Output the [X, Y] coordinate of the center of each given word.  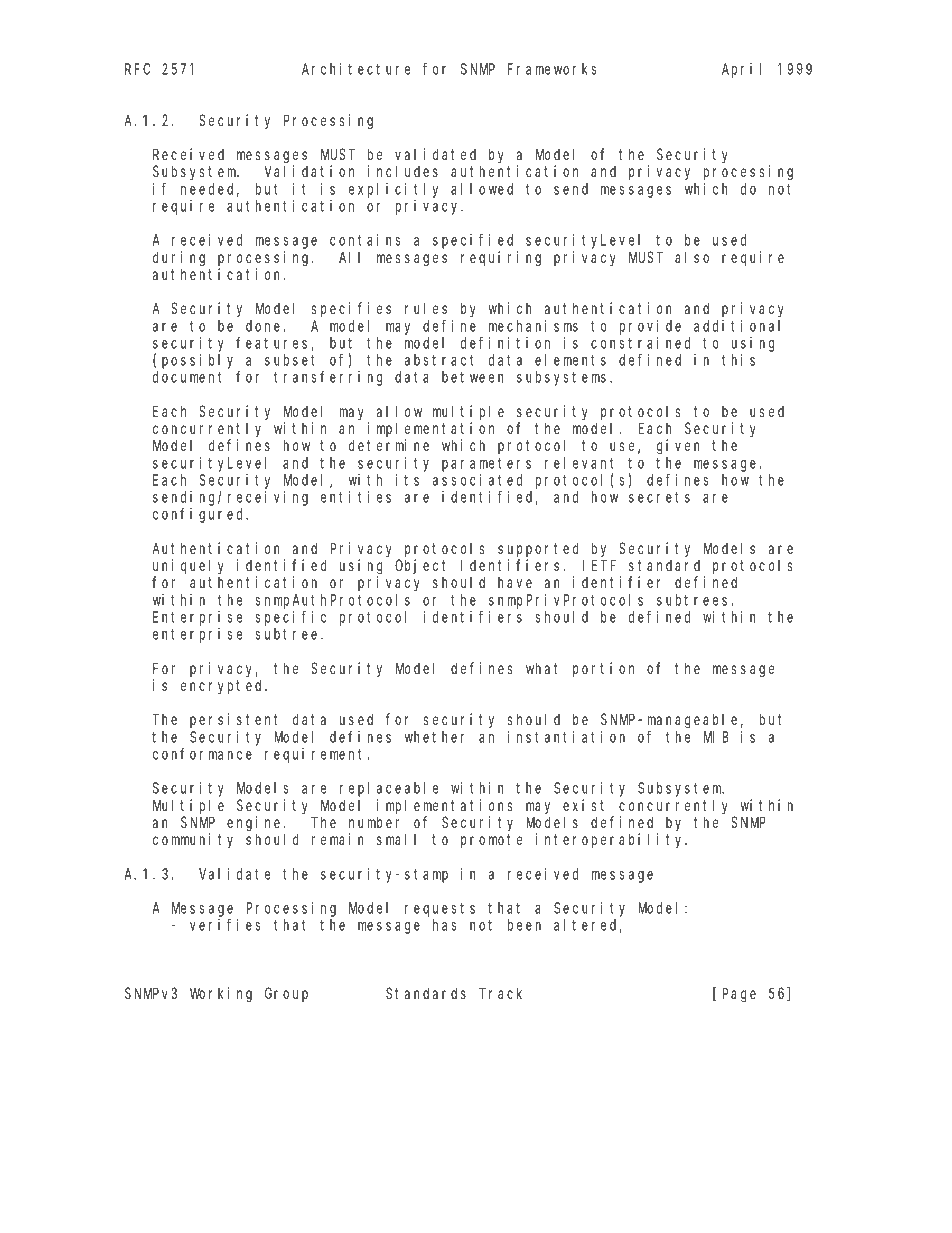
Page [739, 995]
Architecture [356, 69]
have [515, 582]
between [473, 377]
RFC [137, 69]
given [678, 447]
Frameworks [552, 69]
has [444, 925]
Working [221, 995]
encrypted [223, 686]
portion [603, 669]
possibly [197, 361]
